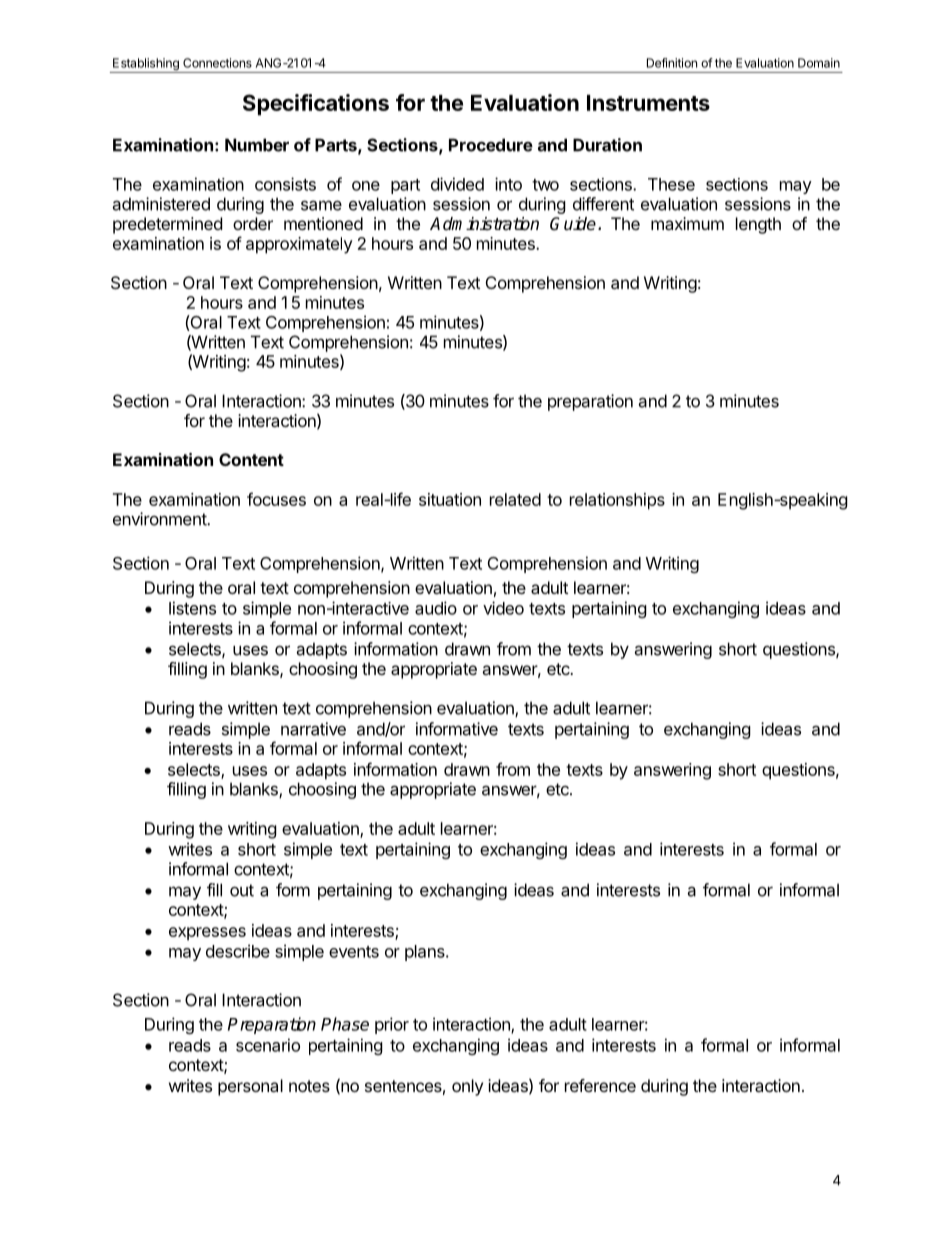 The width and height of the screenshot is (952, 1233). I want to click on plans, so click(426, 953).
